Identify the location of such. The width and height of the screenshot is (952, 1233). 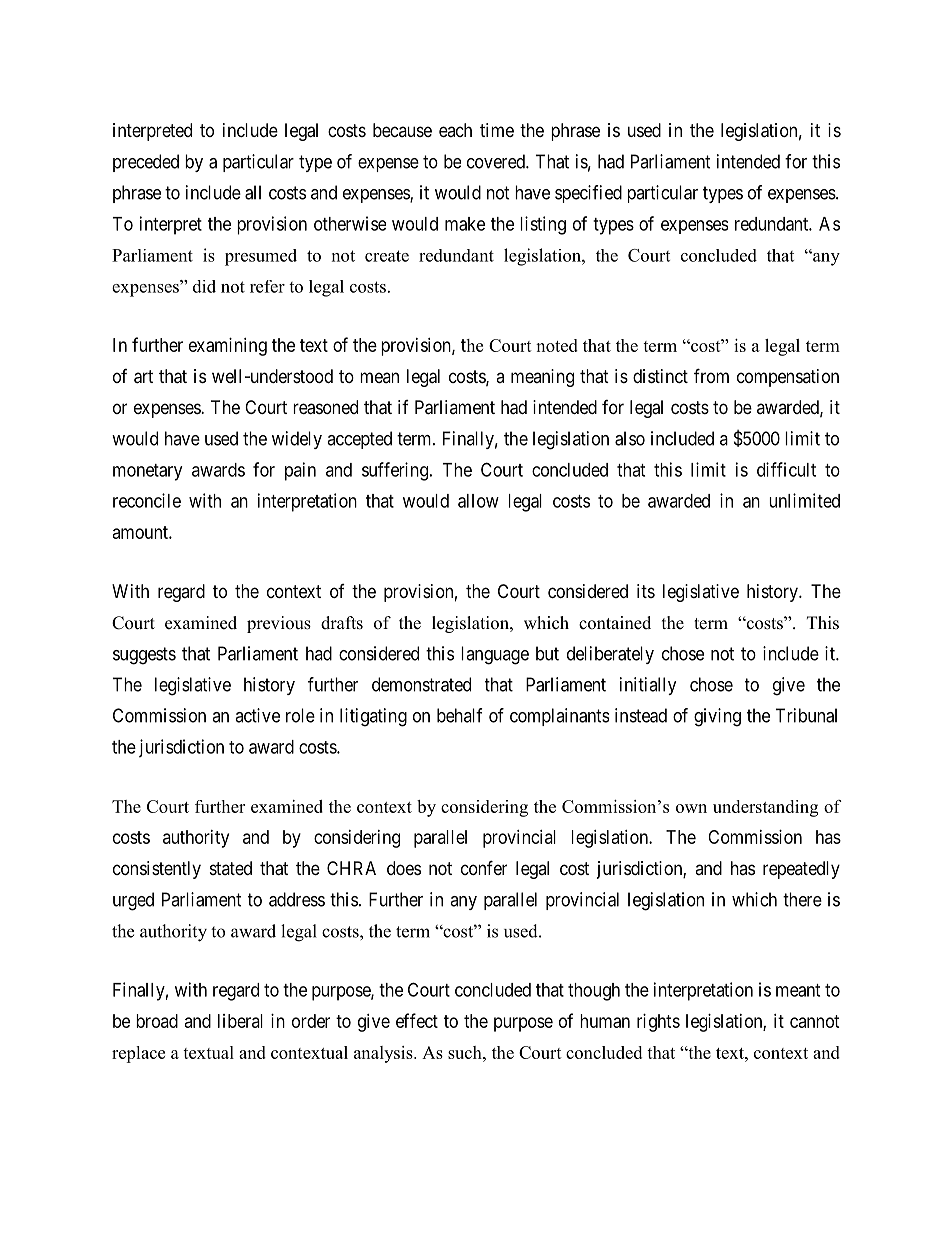
(466, 1052).
